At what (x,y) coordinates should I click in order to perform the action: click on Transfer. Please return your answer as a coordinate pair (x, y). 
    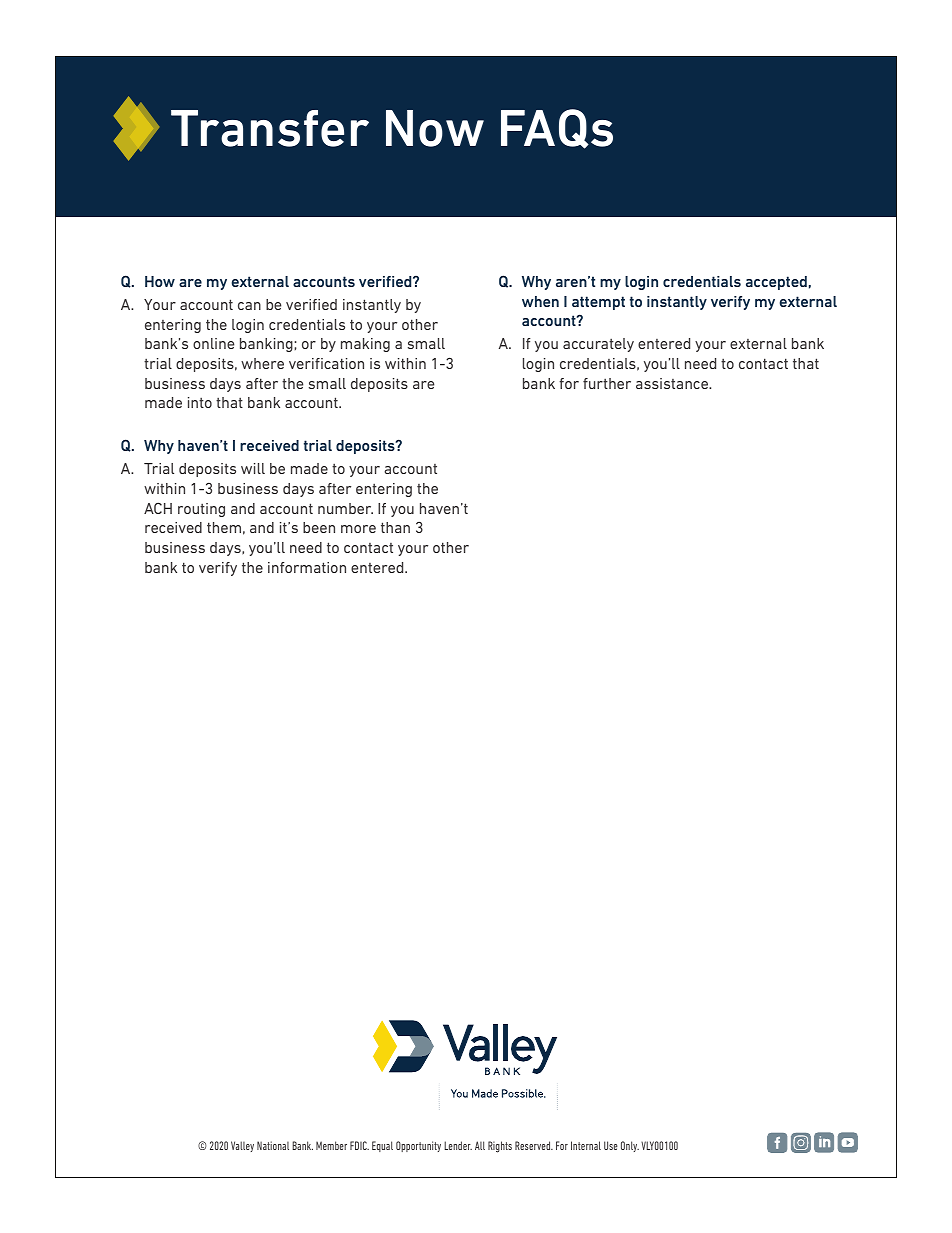
    Looking at the image, I should click on (270, 128).
